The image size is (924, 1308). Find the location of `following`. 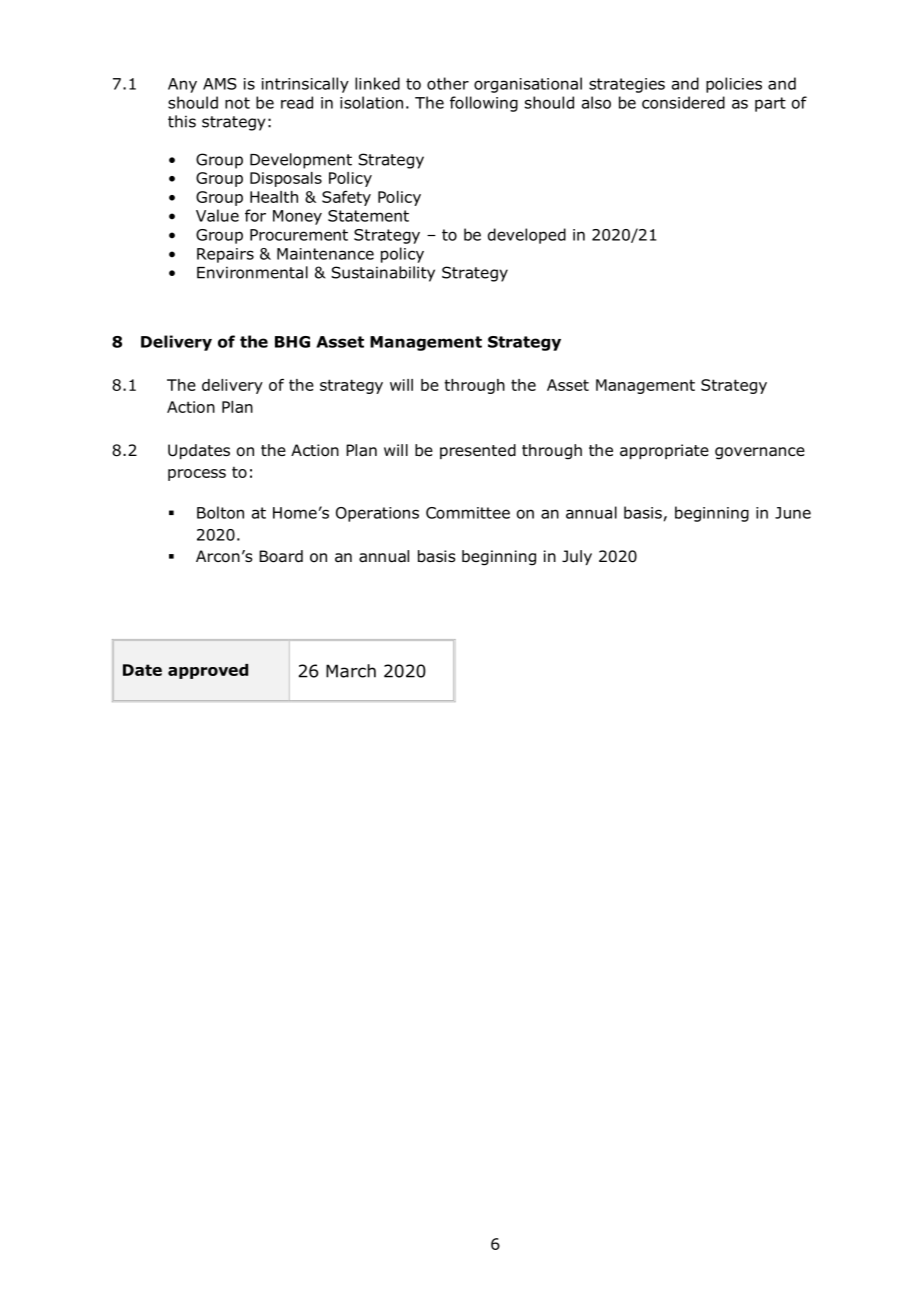

following is located at coordinates (484, 104).
